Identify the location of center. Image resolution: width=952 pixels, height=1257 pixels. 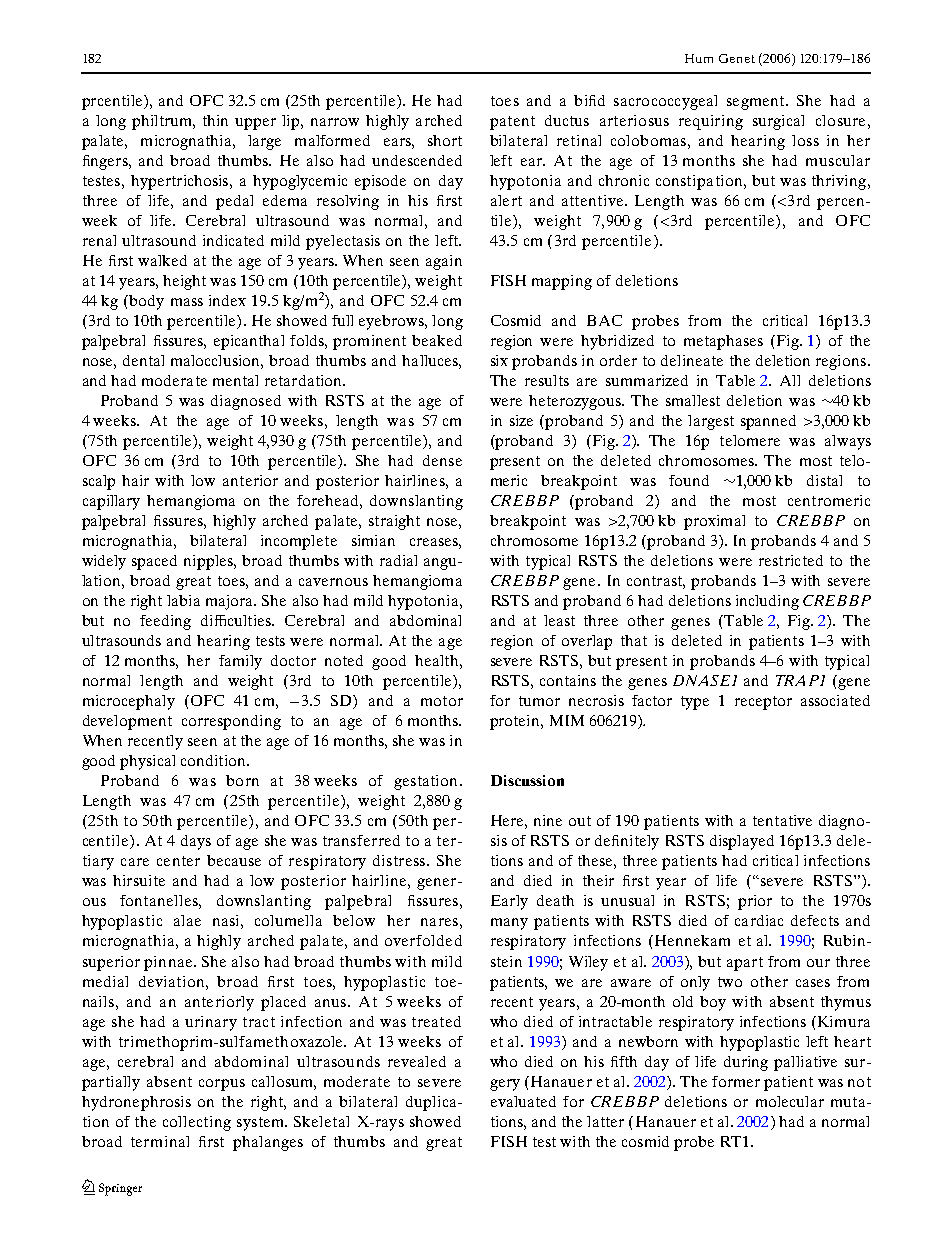
(178, 861).
